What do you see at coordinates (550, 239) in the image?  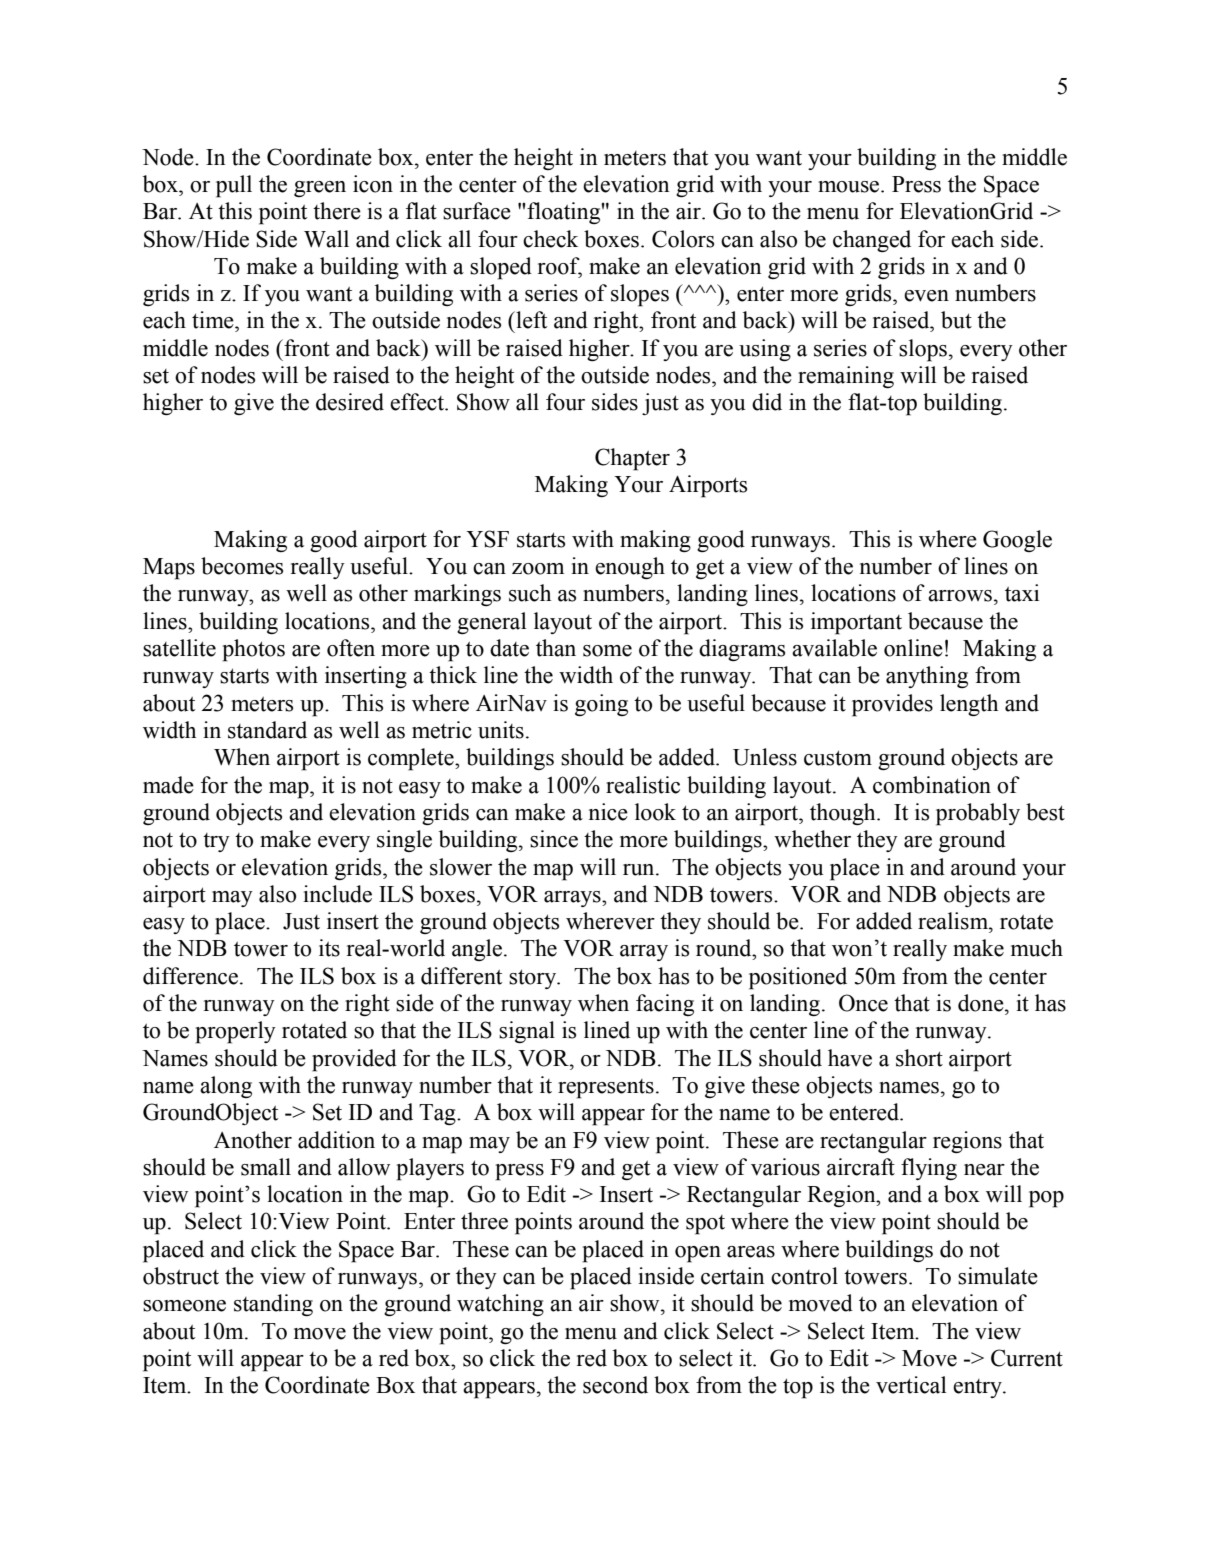 I see `check` at bounding box center [550, 239].
